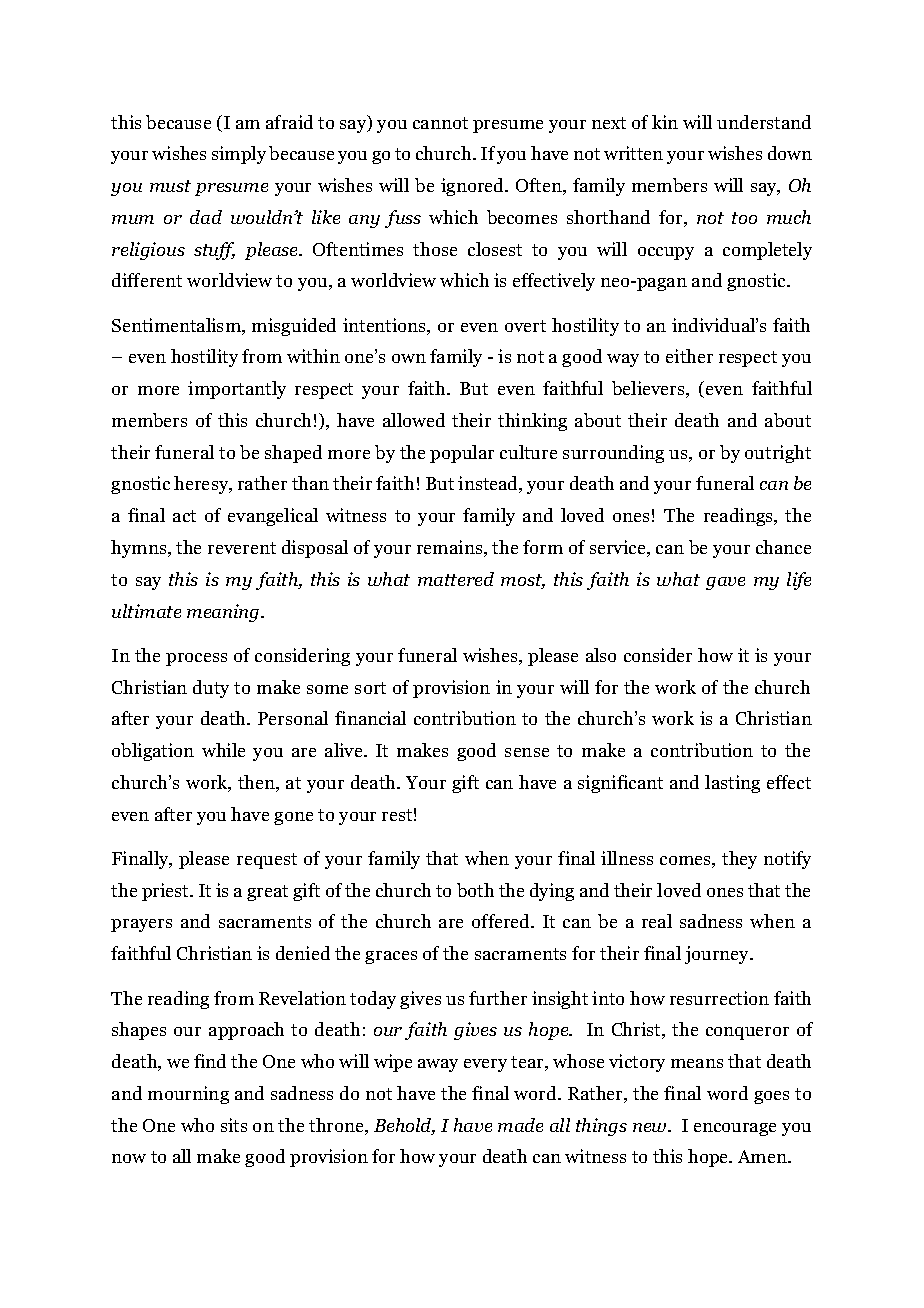 Image resolution: width=924 pixels, height=1308 pixels. I want to click on either, so click(689, 356).
